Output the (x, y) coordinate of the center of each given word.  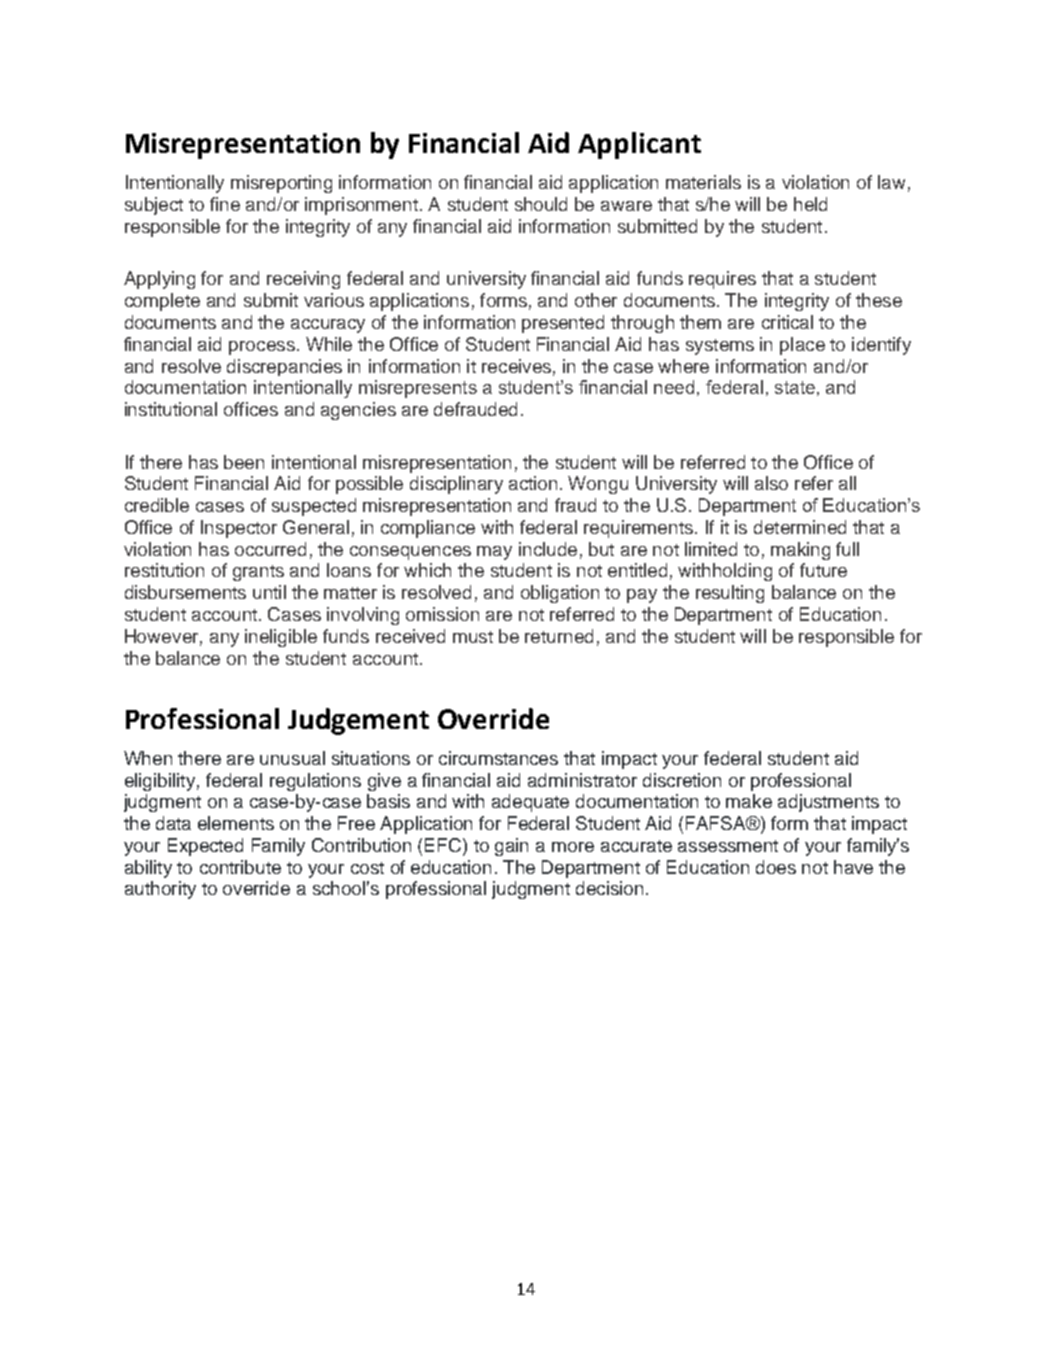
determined (800, 527)
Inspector (239, 529)
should (541, 204)
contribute (240, 867)
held (810, 204)
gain (511, 847)
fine (225, 204)
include (548, 549)
